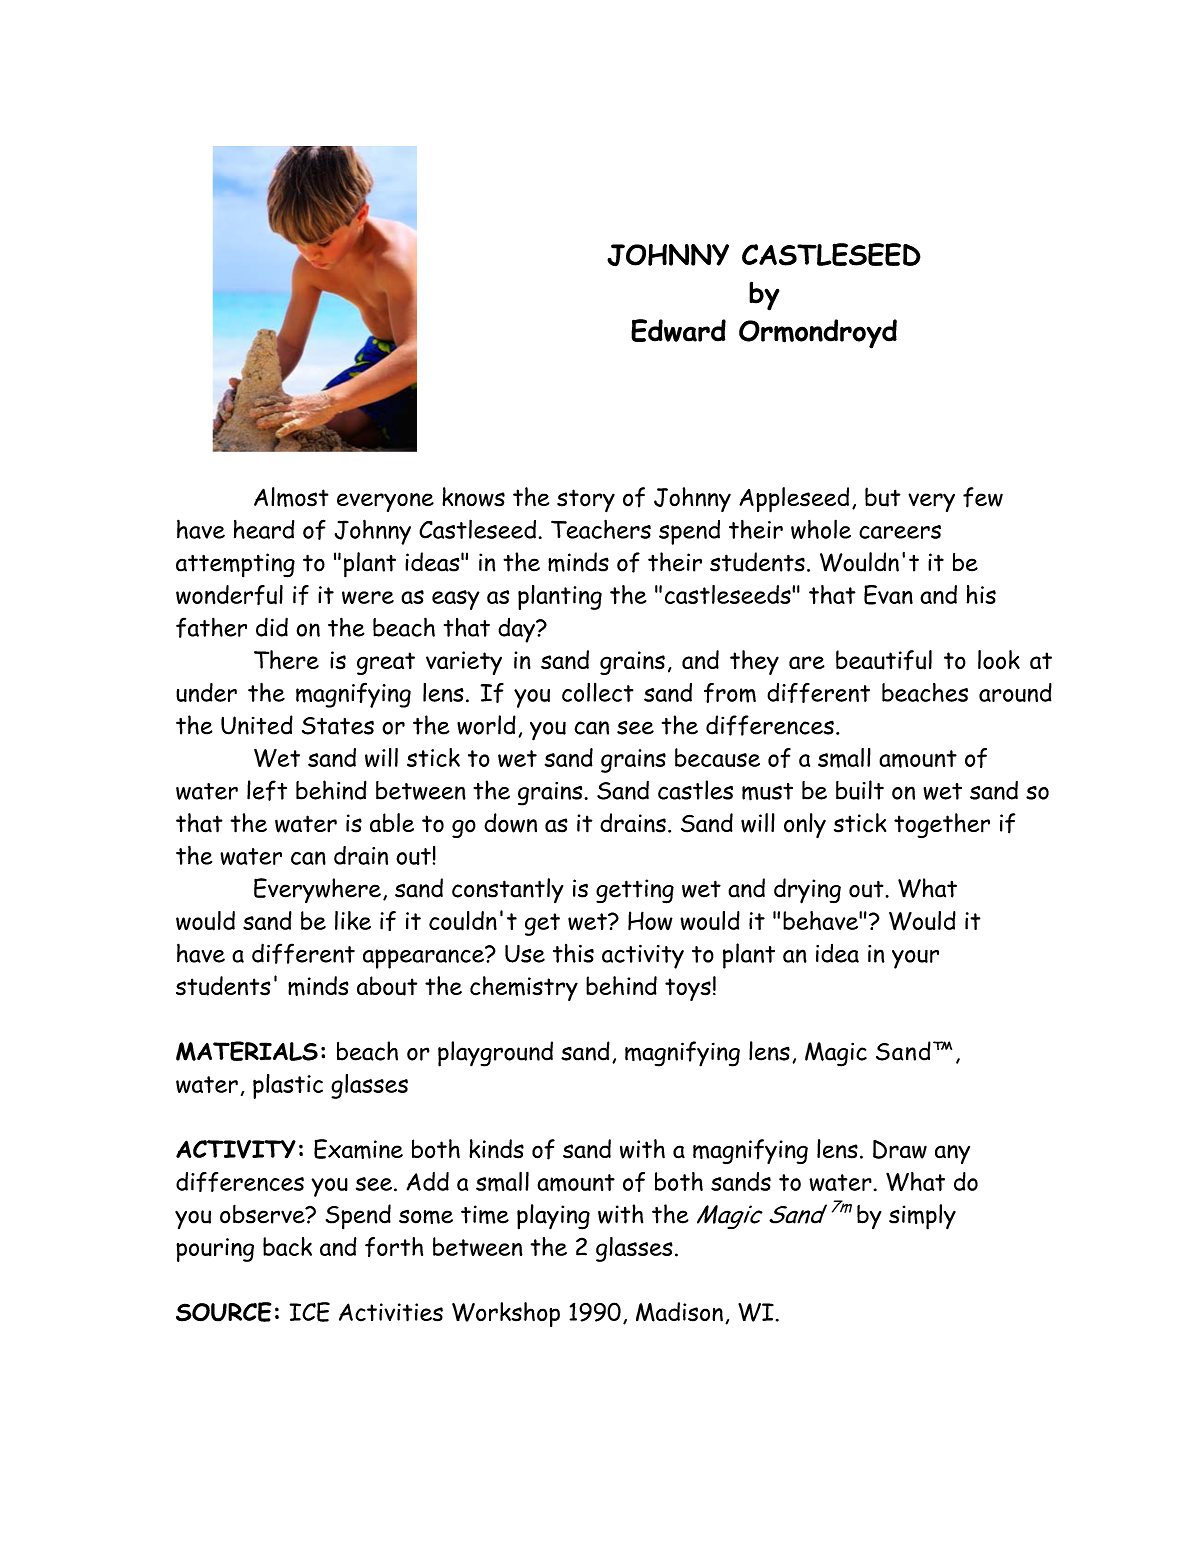 The height and width of the screenshot is (1544, 1193). I want to click on playground, so click(495, 1054).
